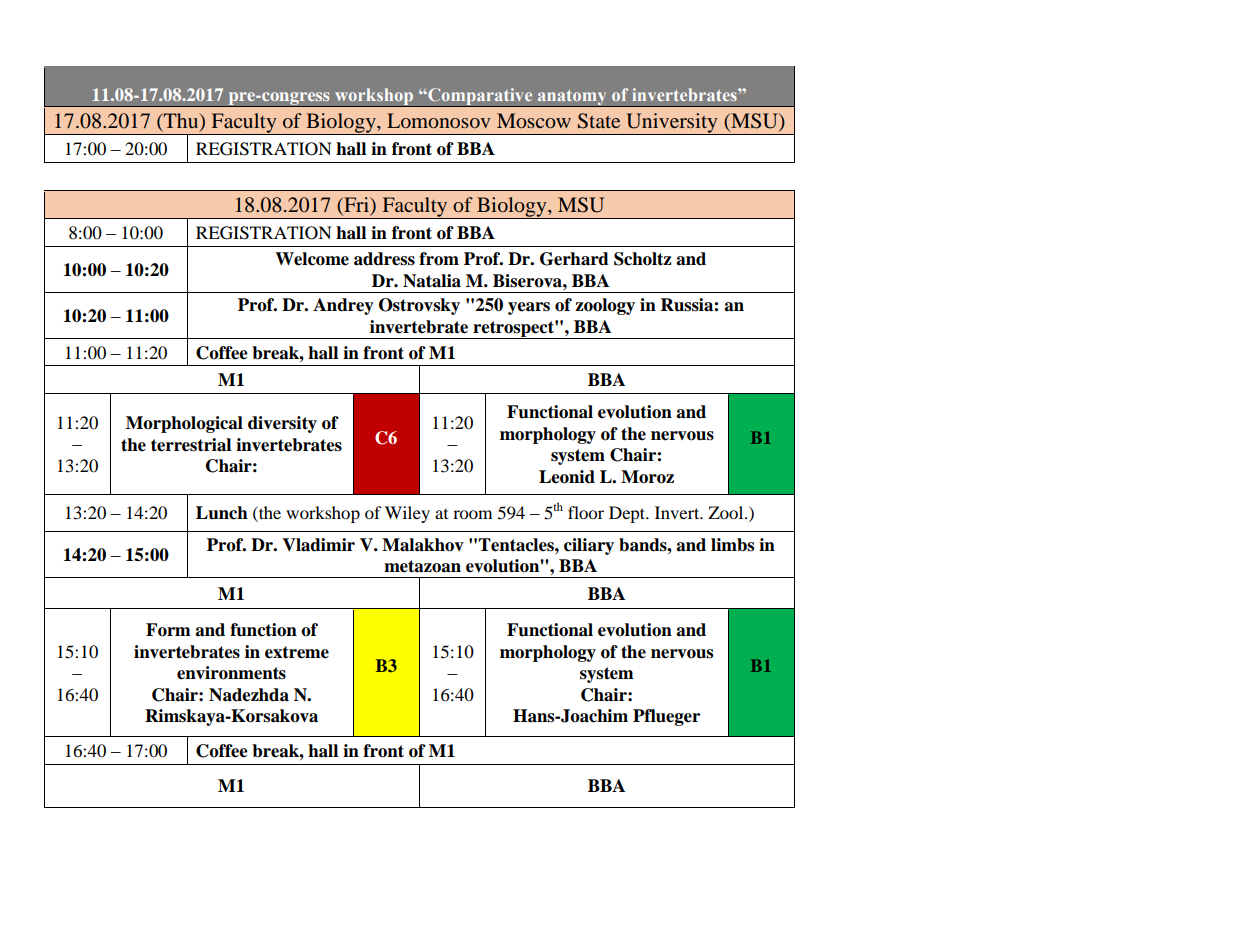 The image size is (1233, 952). Describe the element at coordinates (628, 514) in the document. I see `Dept` at that location.
